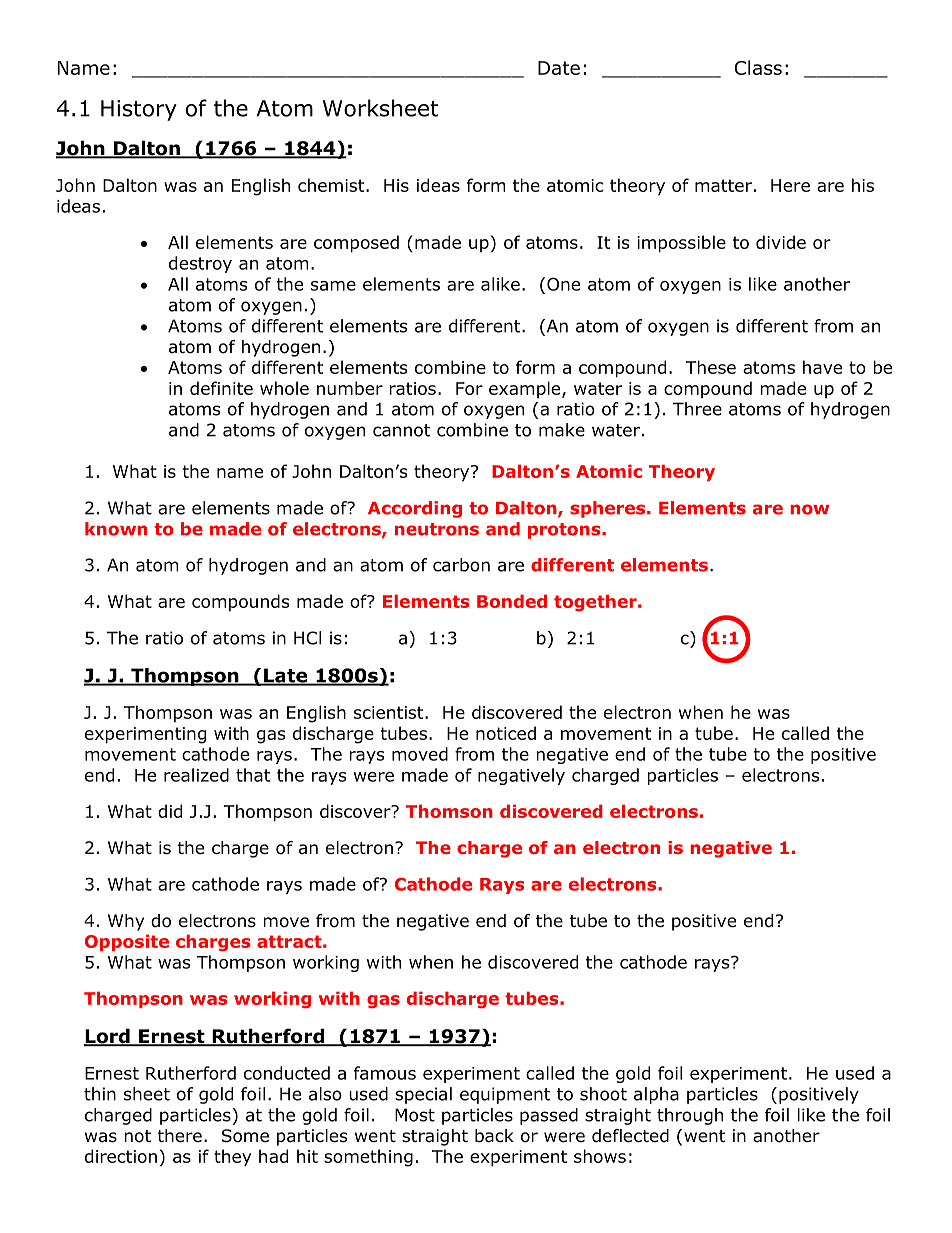 Image resolution: width=952 pixels, height=1233 pixels. What do you see at coordinates (697, 409) in the screenshot?
I see `Three` at bounding box center [697, 409].
